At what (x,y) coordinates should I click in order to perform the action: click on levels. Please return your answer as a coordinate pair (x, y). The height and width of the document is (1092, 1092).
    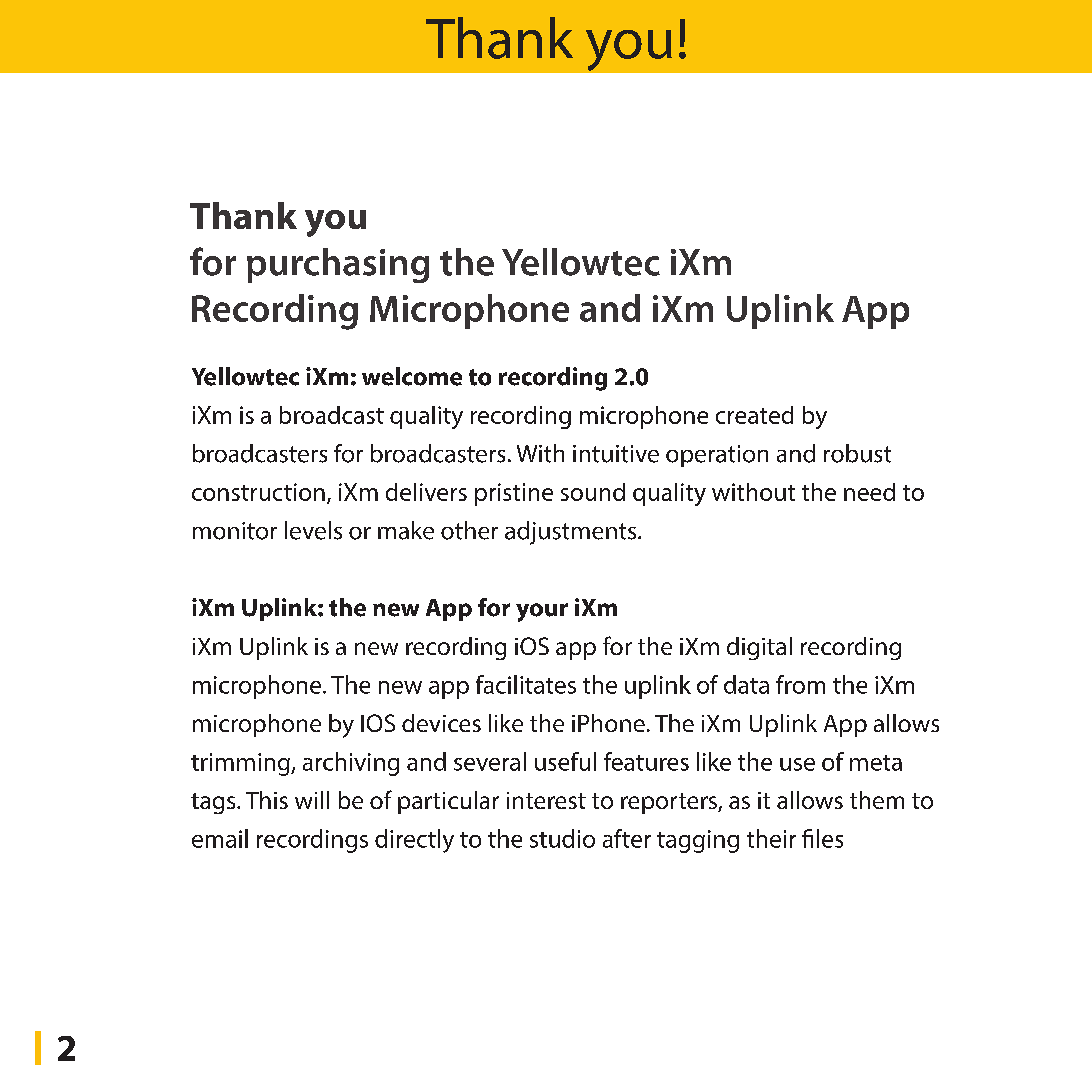
    Looking at the image, I should click on (313, 530).
